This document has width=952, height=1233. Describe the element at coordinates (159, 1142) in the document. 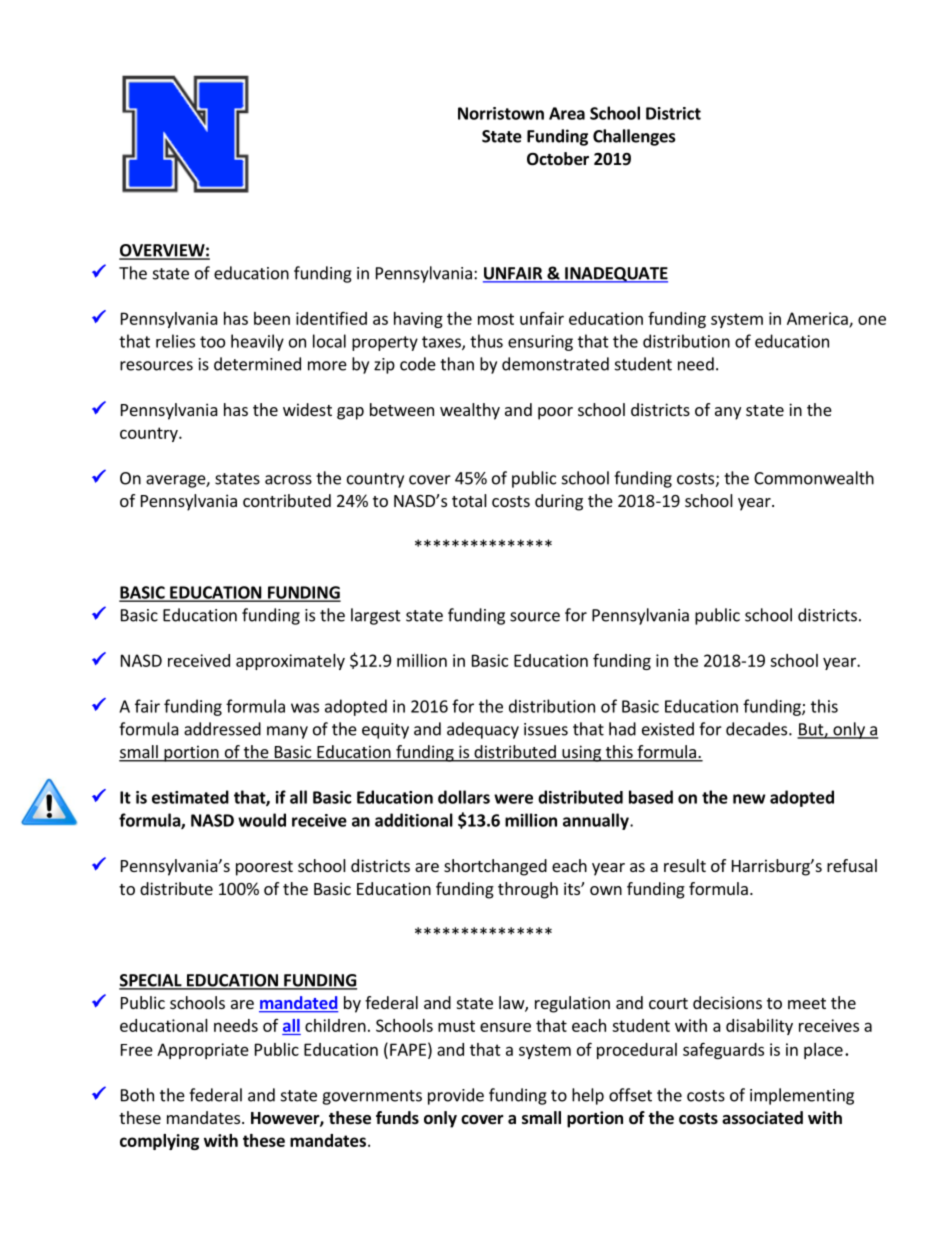

I see `complying` at that location.
